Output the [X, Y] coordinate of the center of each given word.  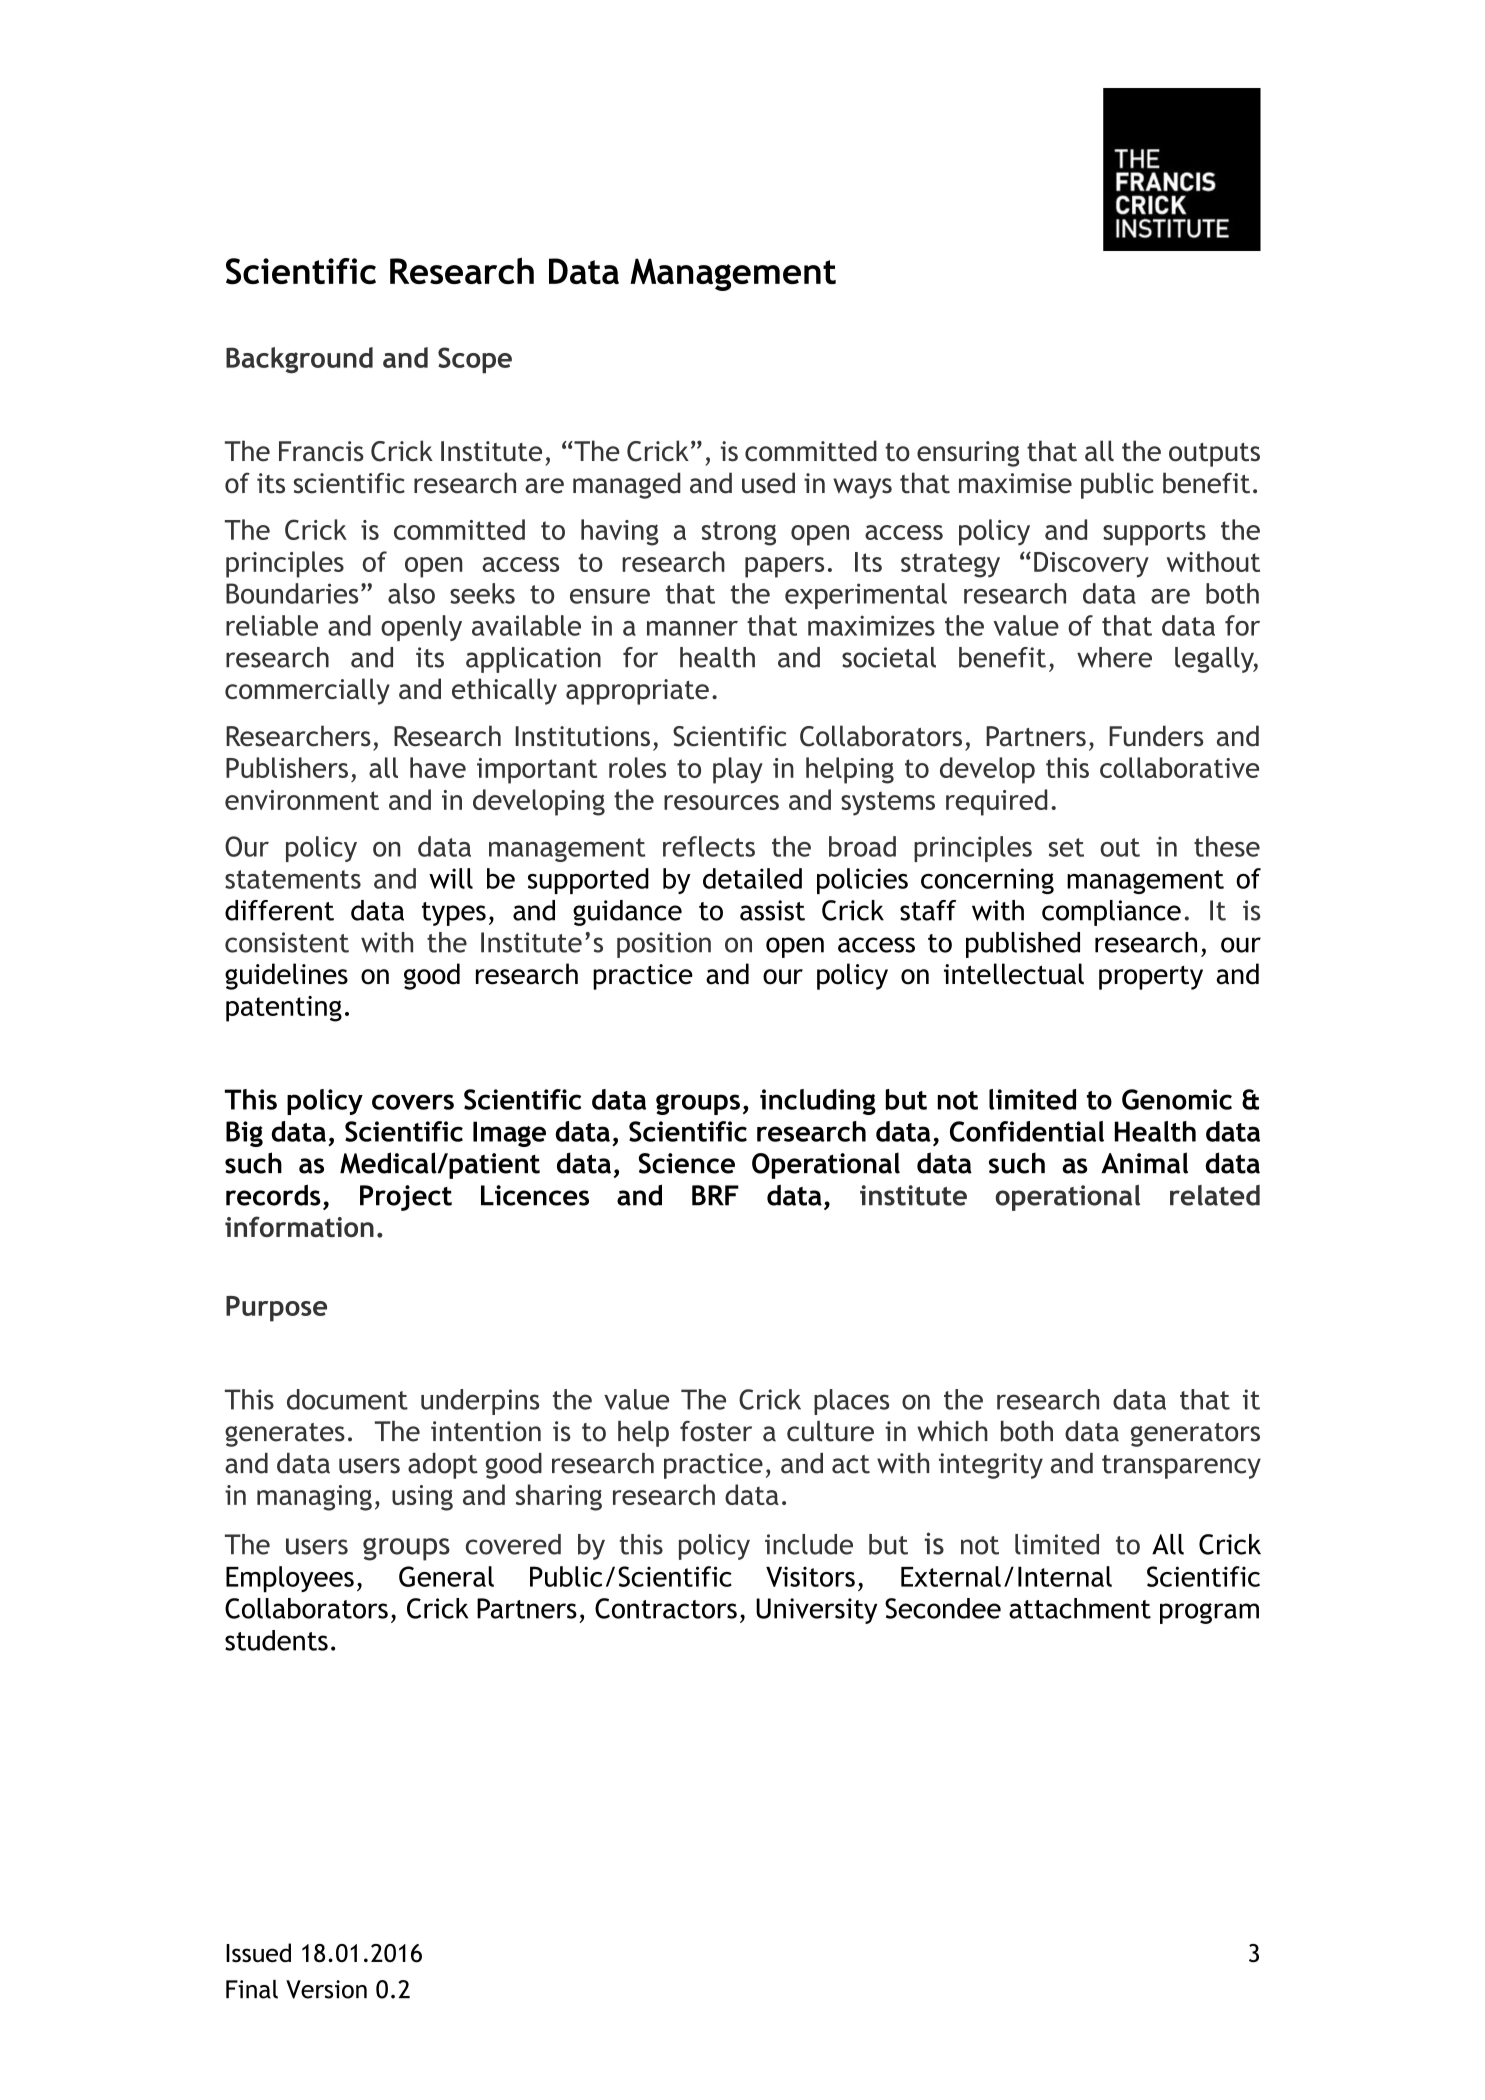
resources [721, 802]
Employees [290, 1579]
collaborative [1179, 767]
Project [406, 1198]
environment [302, 800]
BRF [715, 1195]
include [809, 1544]
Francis [321, 451]
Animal [1144, 1163]
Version [326, 1989]
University [816, 1611]
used [768, 483]
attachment [1080, 1608]
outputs [1214, 455]
